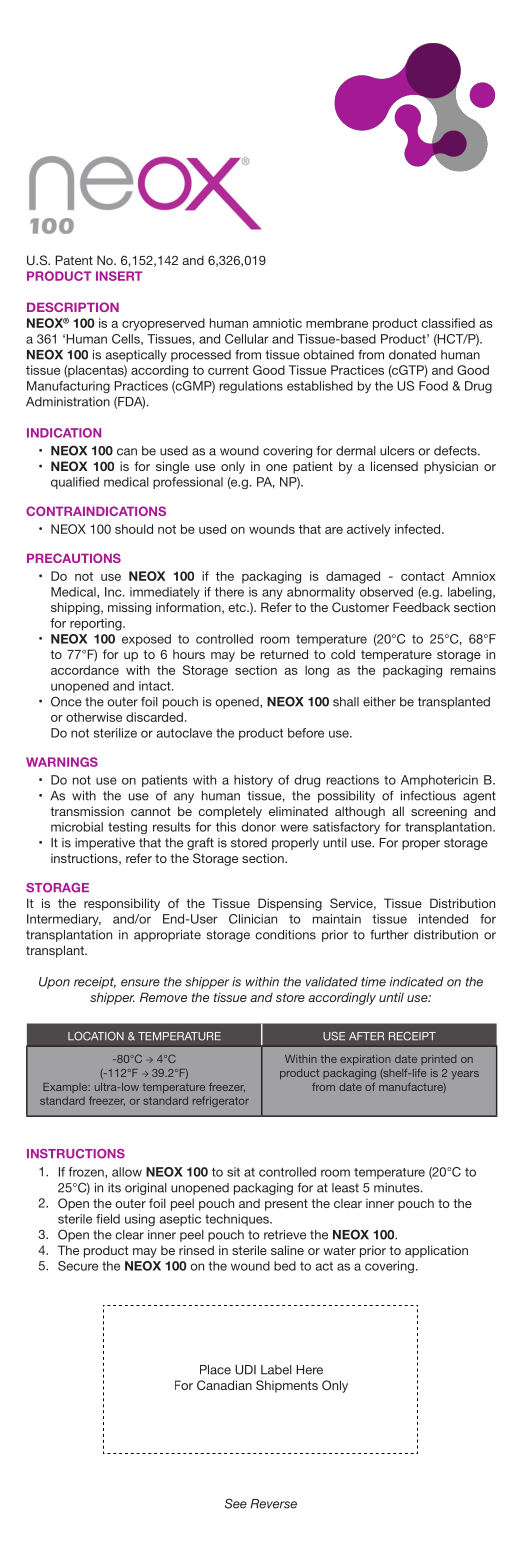  I want to click on INSERT, so click(119, 276).
